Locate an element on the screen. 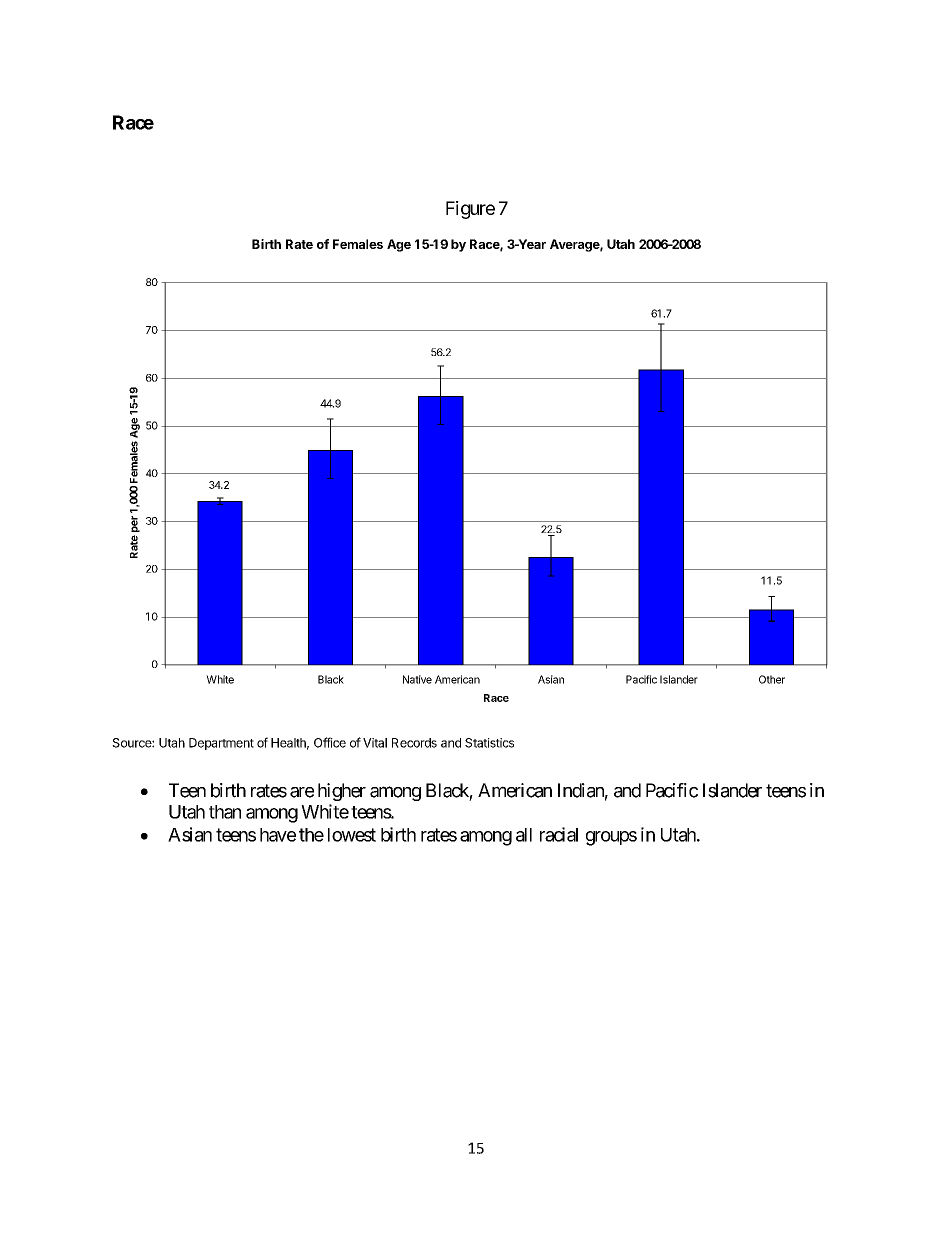 The height and width of the screenshot is (1233, 952). Native is located at coordinates (417, 679).
